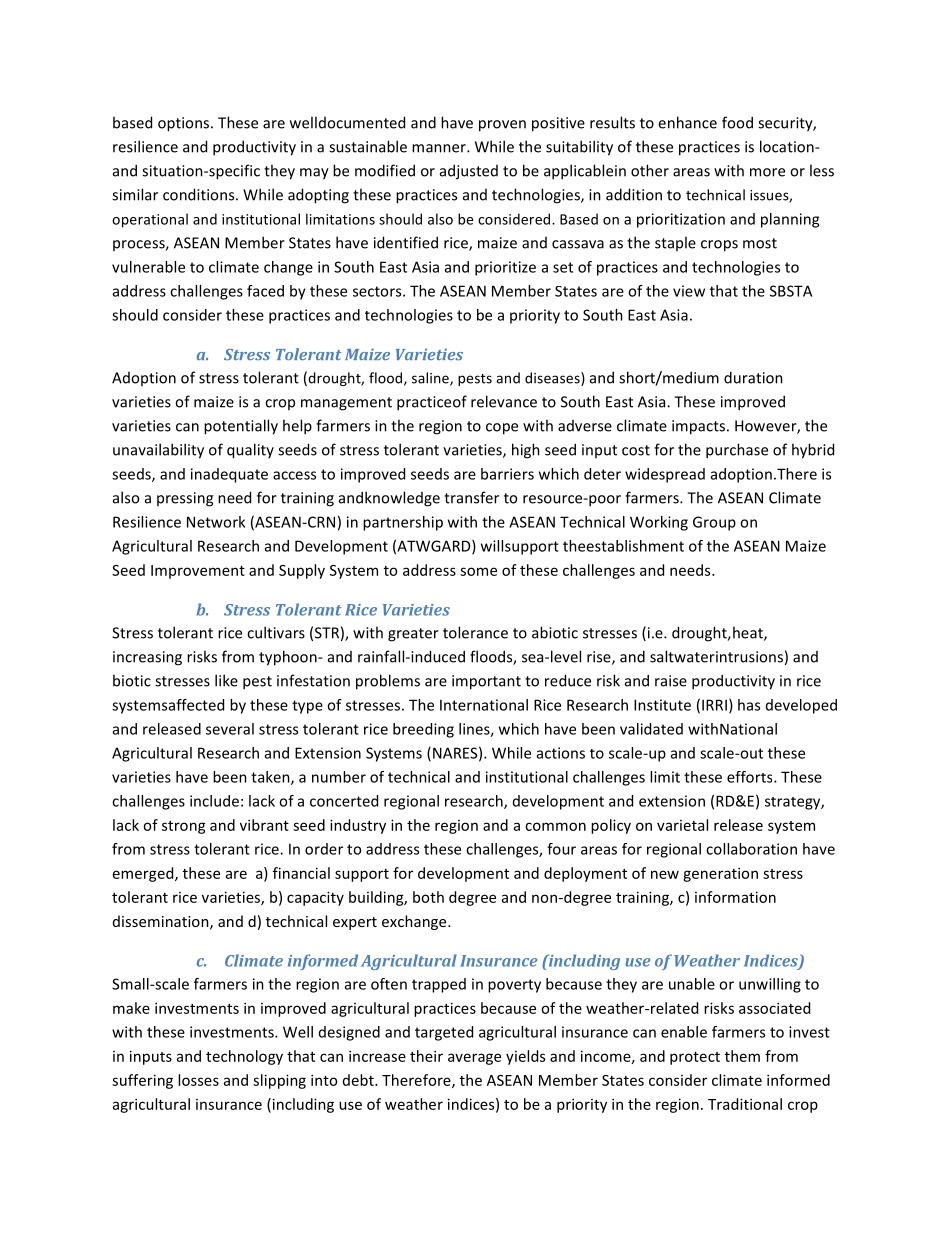 The height and width of the screenshot is (1233, 952). What do you see at coordinates (469, 172) in the screenshot?
I see `adjusted` at bounding box center [469, 172].
